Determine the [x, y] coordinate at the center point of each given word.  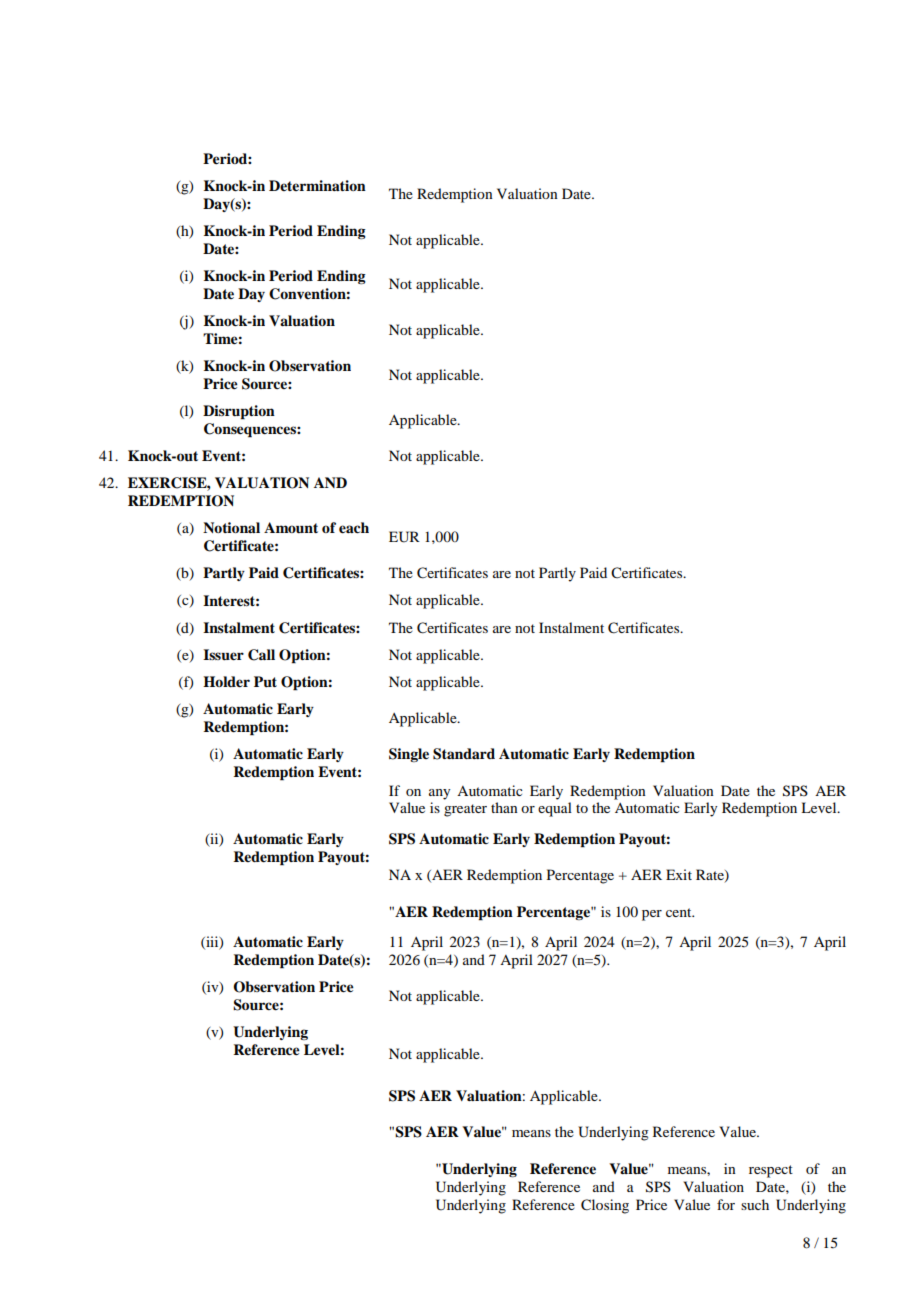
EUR [404, 537]
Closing [605, 1206]
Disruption [239, 412]
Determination [317, 185]
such [755, 1204]
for [726, 1204]
